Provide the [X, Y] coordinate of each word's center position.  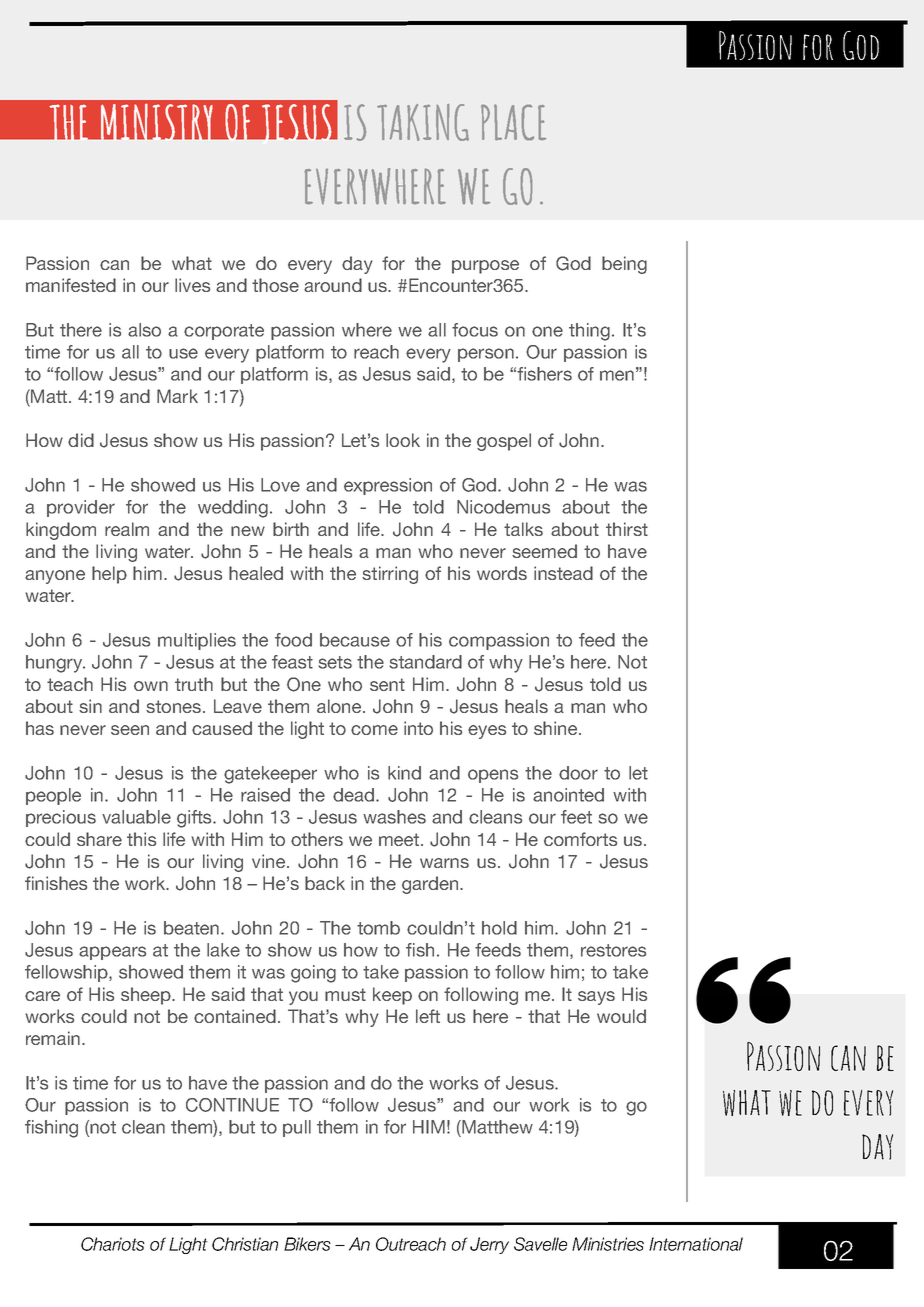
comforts [580, 839]
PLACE [513, 122]
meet [400, 839]
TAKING [423, 122]
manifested [71, 285]
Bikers [307, 1244]
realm [127, 529]
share [99, 839]
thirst [627, 529]
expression [388, 486]
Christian [245, 1244]
